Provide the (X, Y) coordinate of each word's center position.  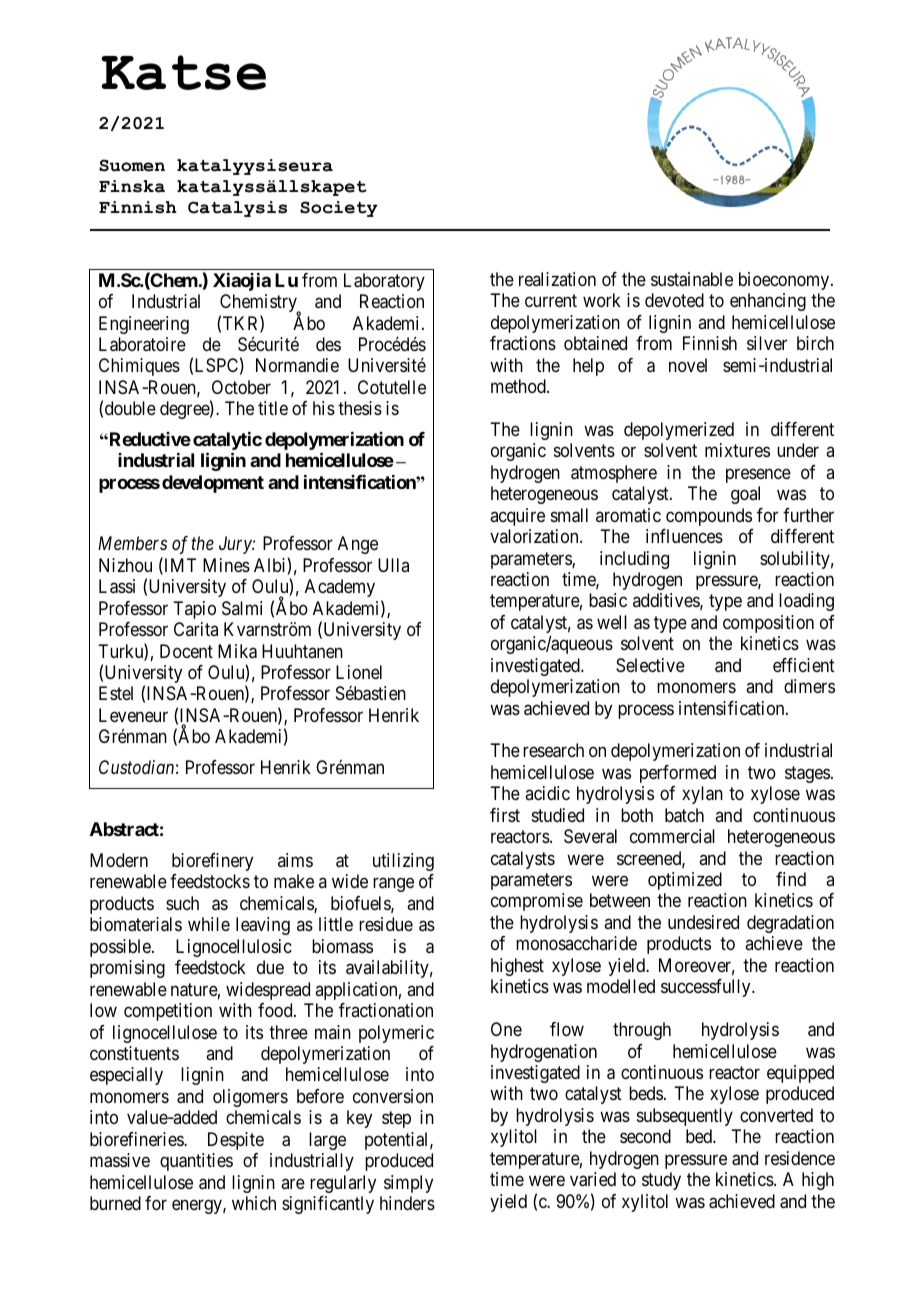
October (241, 387)
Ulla (393, 565)
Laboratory (384, 282)
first (505, 815)
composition (768, 624)
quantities (196, 1162)
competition (168, 1012)
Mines (226, 565)
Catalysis (237, 209)
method (519, 386)
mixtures (737, 450)
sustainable (692, 279)
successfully (707, 988)
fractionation (386, 1010)
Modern (119, 860)
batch (684, 815)
